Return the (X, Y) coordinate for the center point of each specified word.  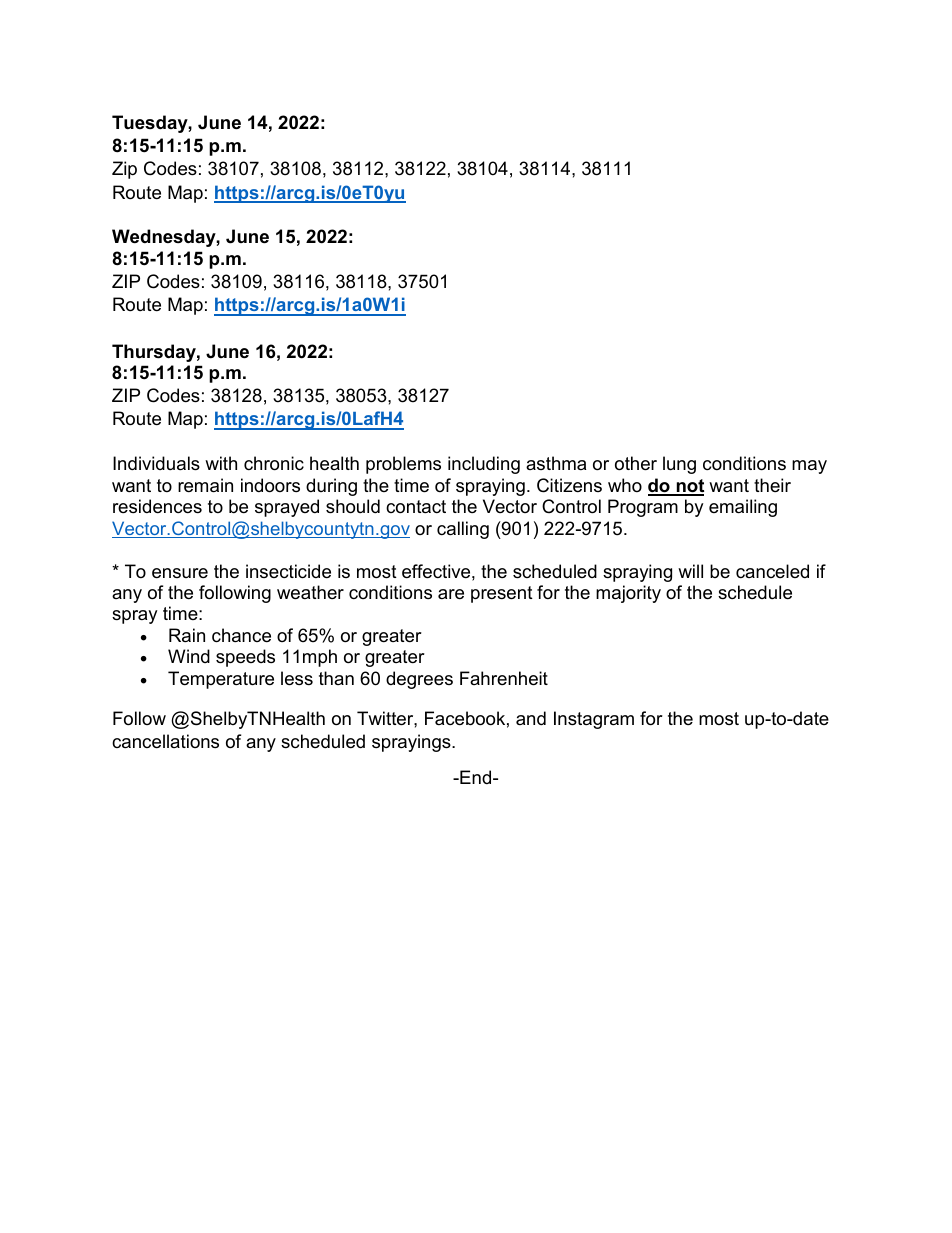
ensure (180, 573)
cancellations (165, 741)
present (502, 594)
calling (463, 530)
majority (628, 594)
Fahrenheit (504, 678)
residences (157, 506)
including (484, 465)
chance (241, 635)
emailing (743, 508)
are (451, 594)
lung (679, 465)
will (690, 571)
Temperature (221, 680)
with (221, 463)
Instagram (594, 720)
